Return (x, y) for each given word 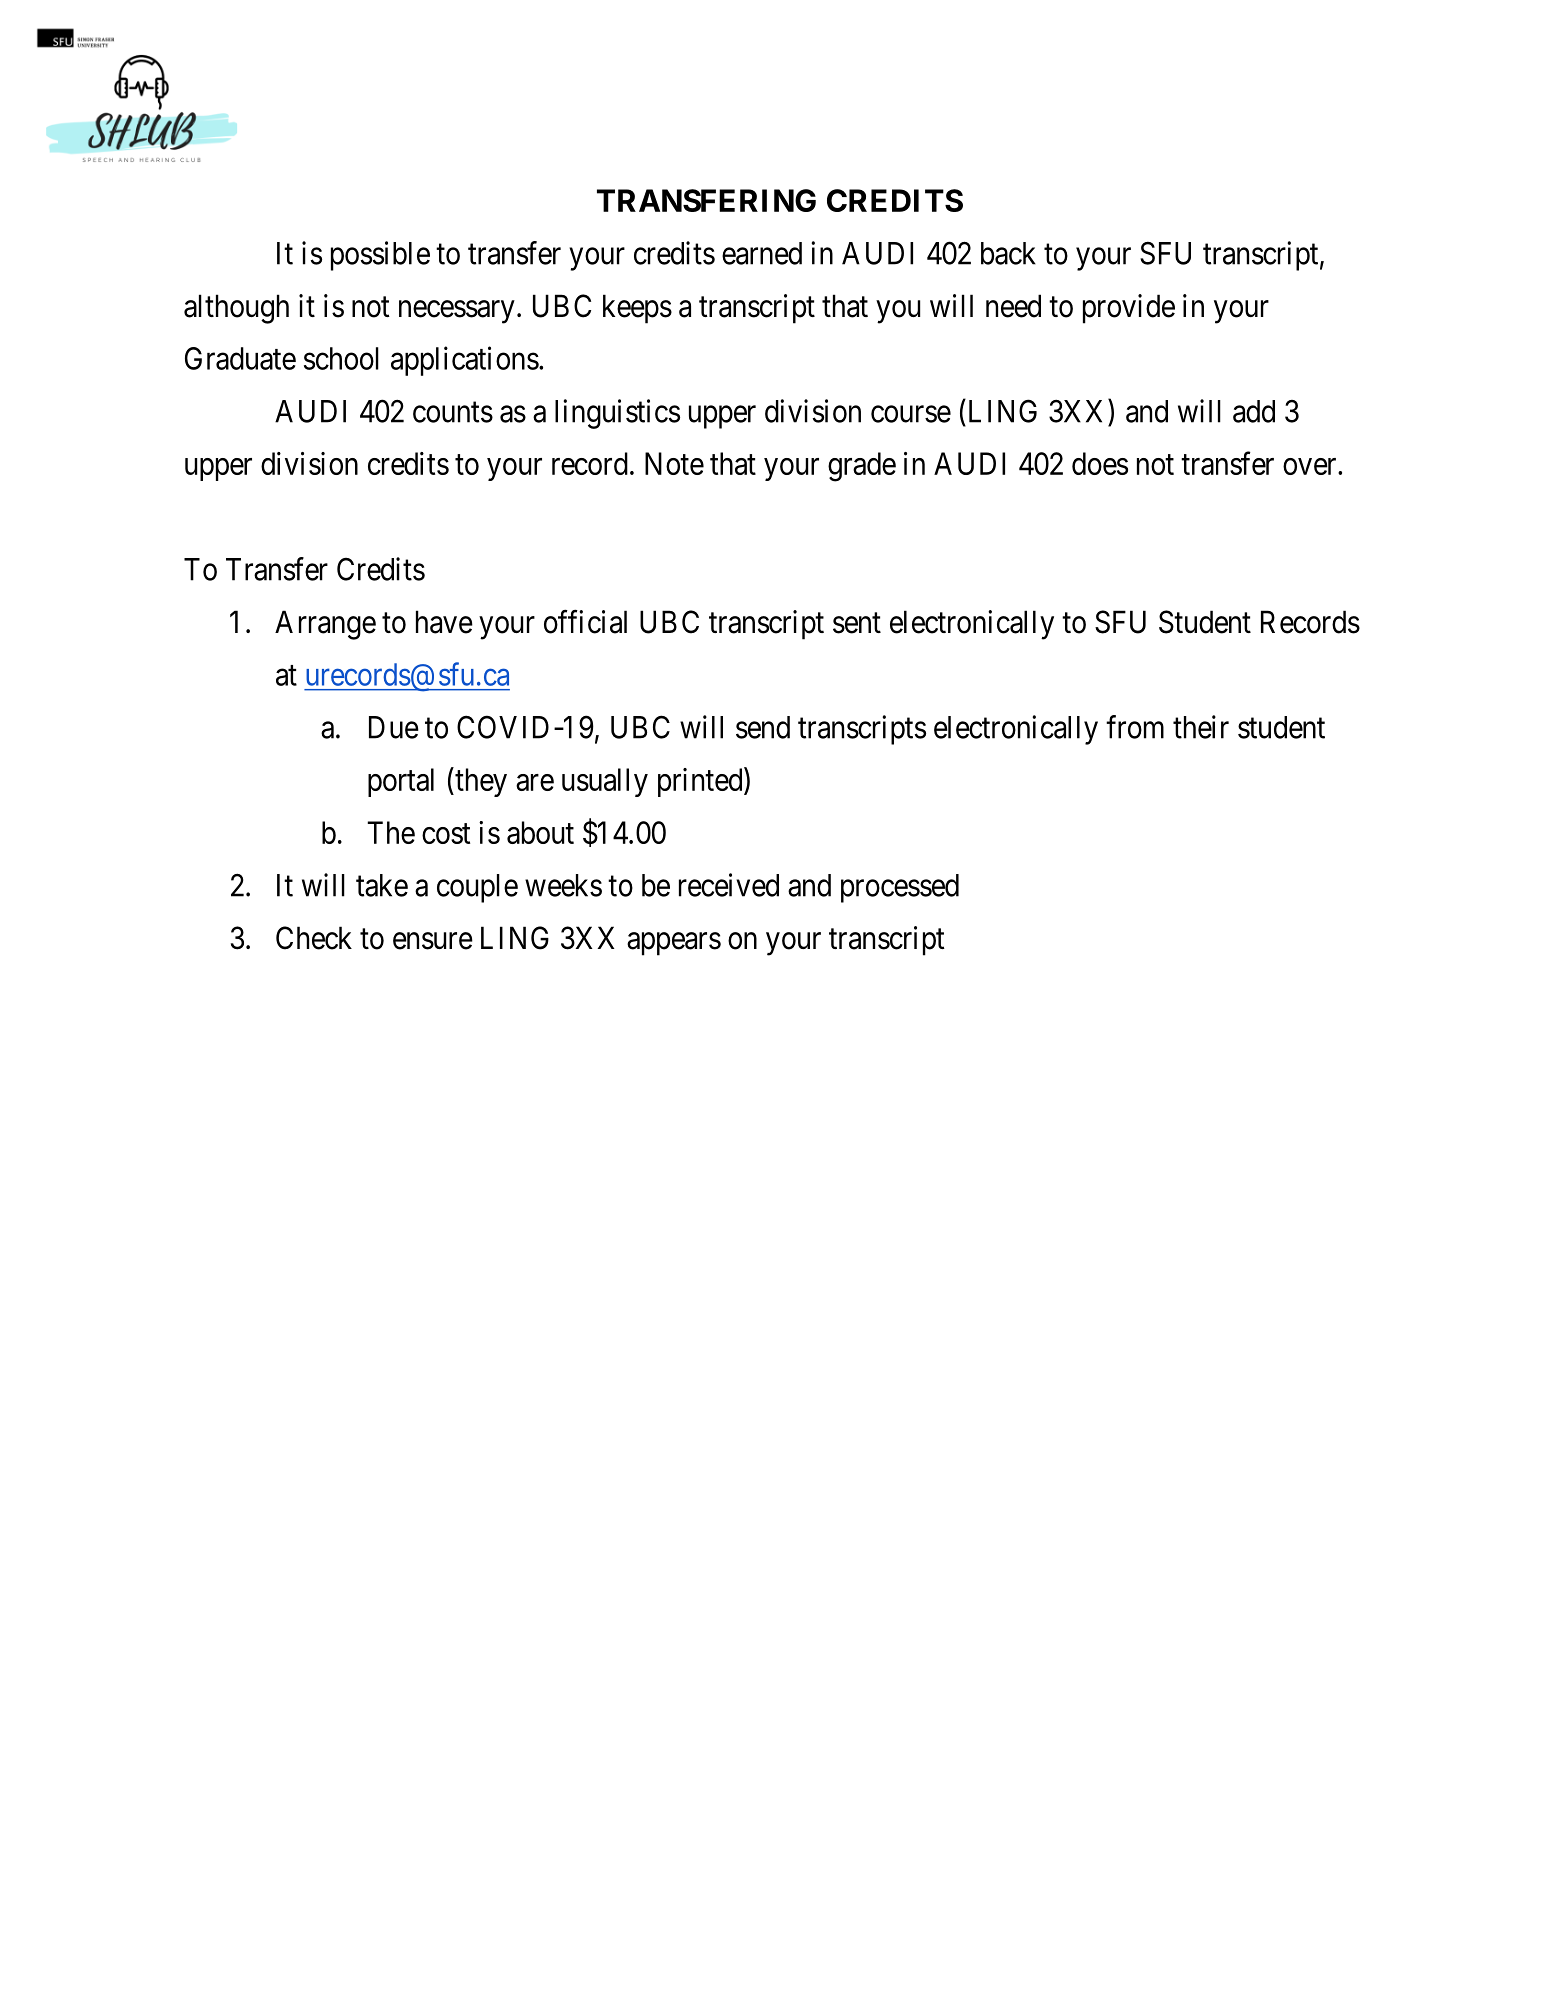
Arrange (325, 625)
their (1201, 727)
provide (1129, 309)
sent (857, 623)
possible (380, 256)
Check (314, 938)
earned (762, 253)
